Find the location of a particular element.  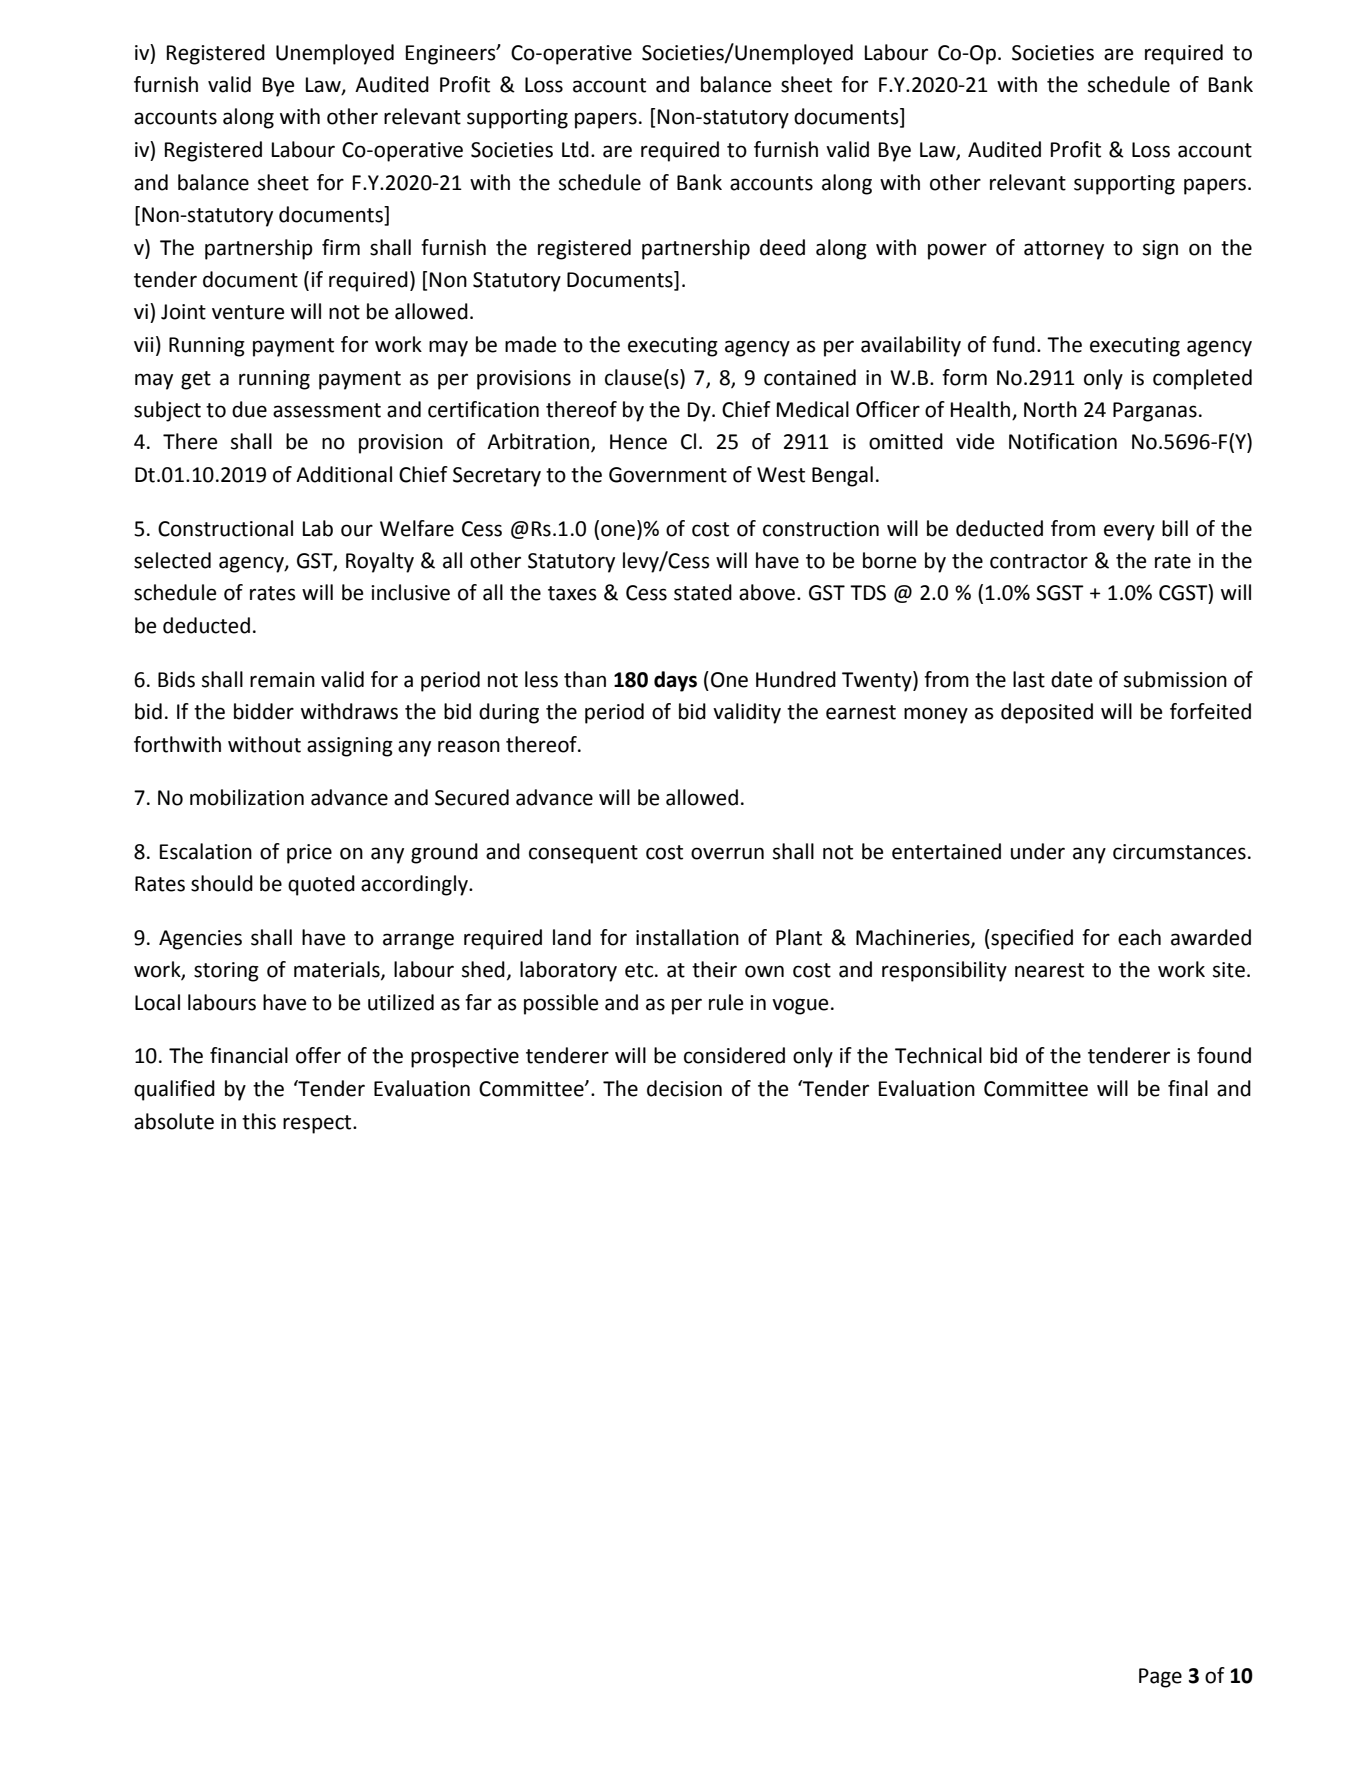

price is located at coordinates (309, 854).
